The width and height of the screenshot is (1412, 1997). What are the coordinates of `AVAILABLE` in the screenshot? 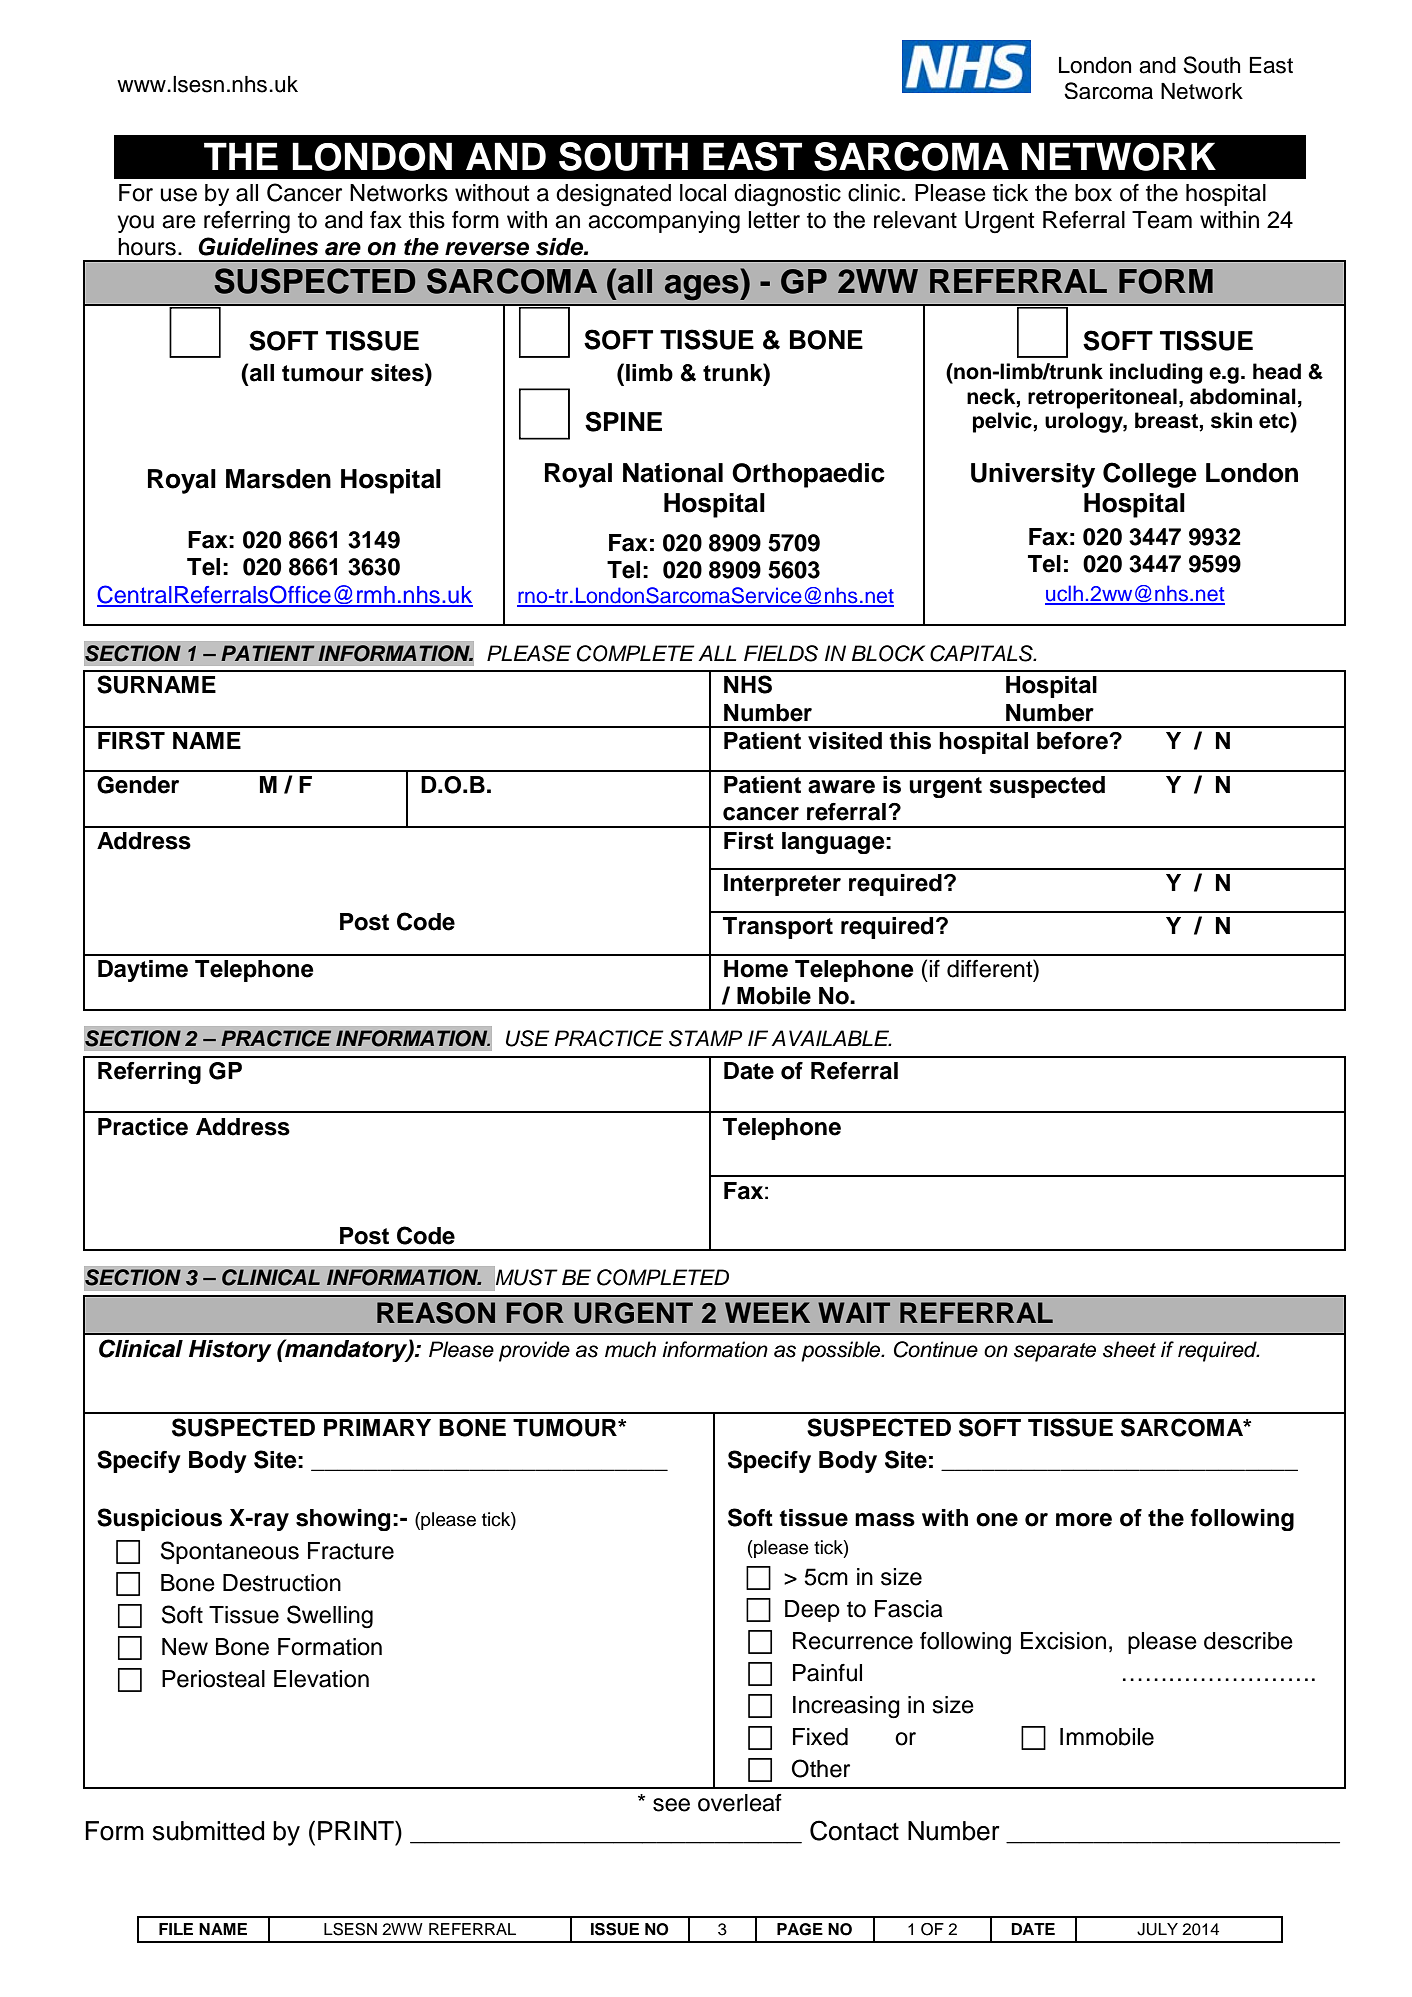 It's located at (831, 1038).
